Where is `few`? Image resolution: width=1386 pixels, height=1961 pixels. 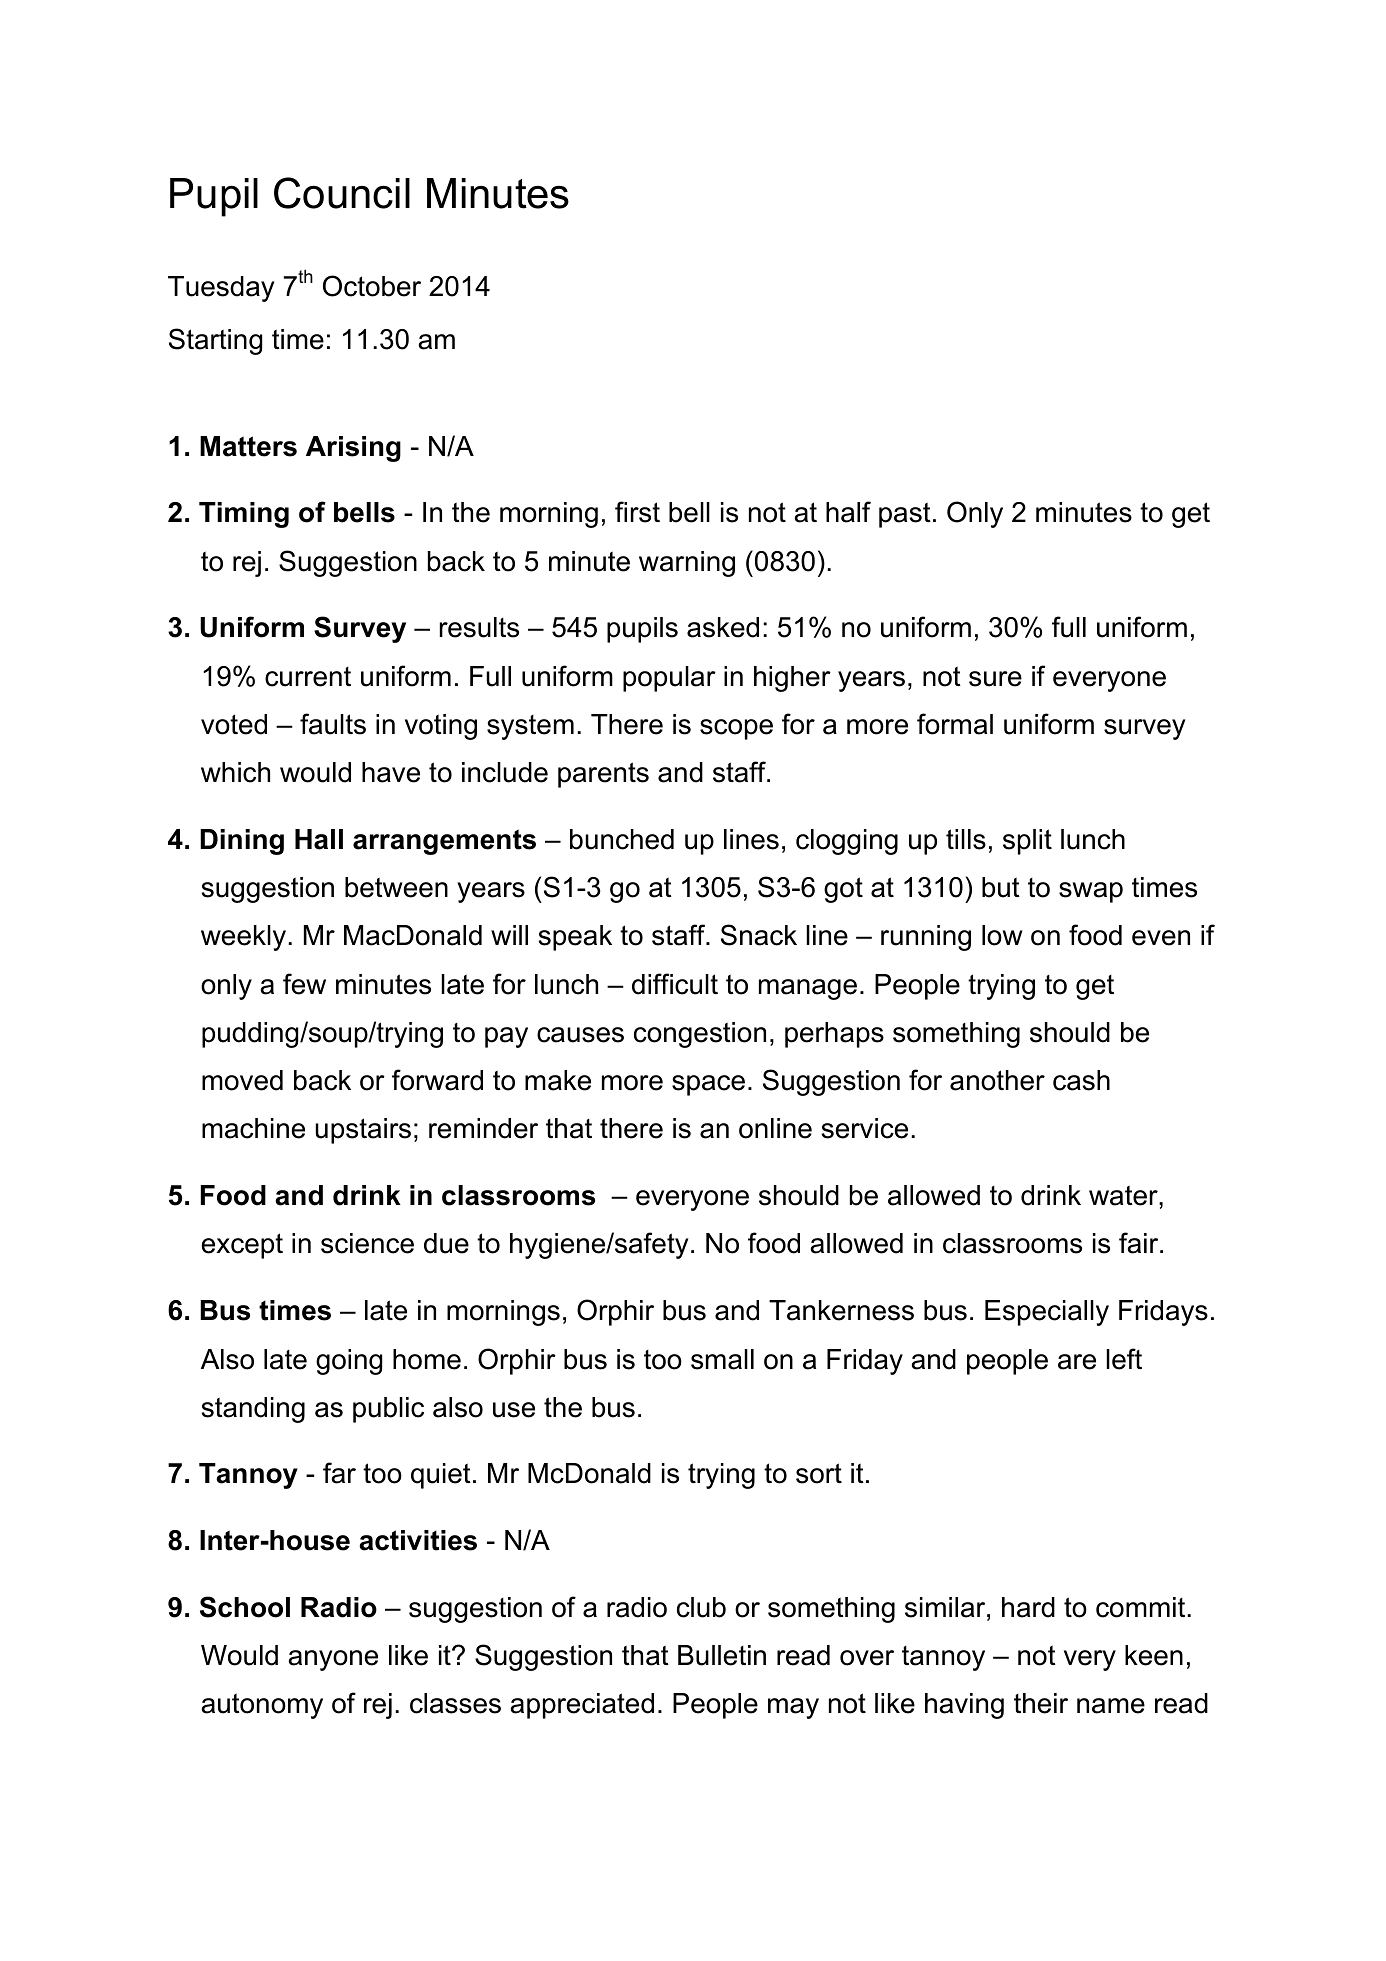
few is located at coordinates (304, 984).
